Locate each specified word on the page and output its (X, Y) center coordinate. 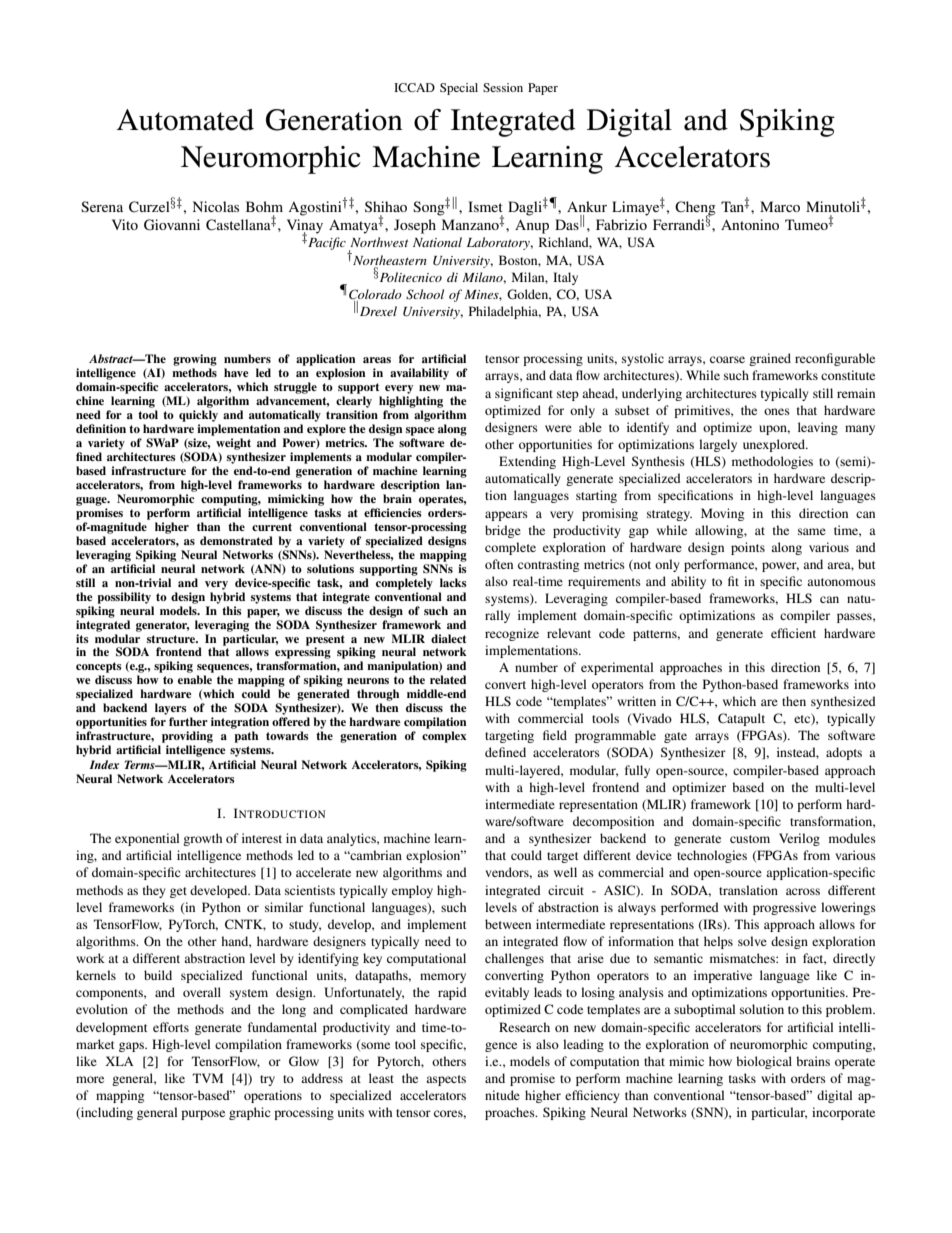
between (508, 924)
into (865, 684)
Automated (185, 120)
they (154, 891)
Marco (780, 206)
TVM (208, 1078)
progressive (784, 908)
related (448, 679)
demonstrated (236, 540)
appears (506, 516)
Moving (722, 514)
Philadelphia (505, 312)
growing (195, 360)
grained (770, 359)
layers (171, 709)
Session (503, 87)
